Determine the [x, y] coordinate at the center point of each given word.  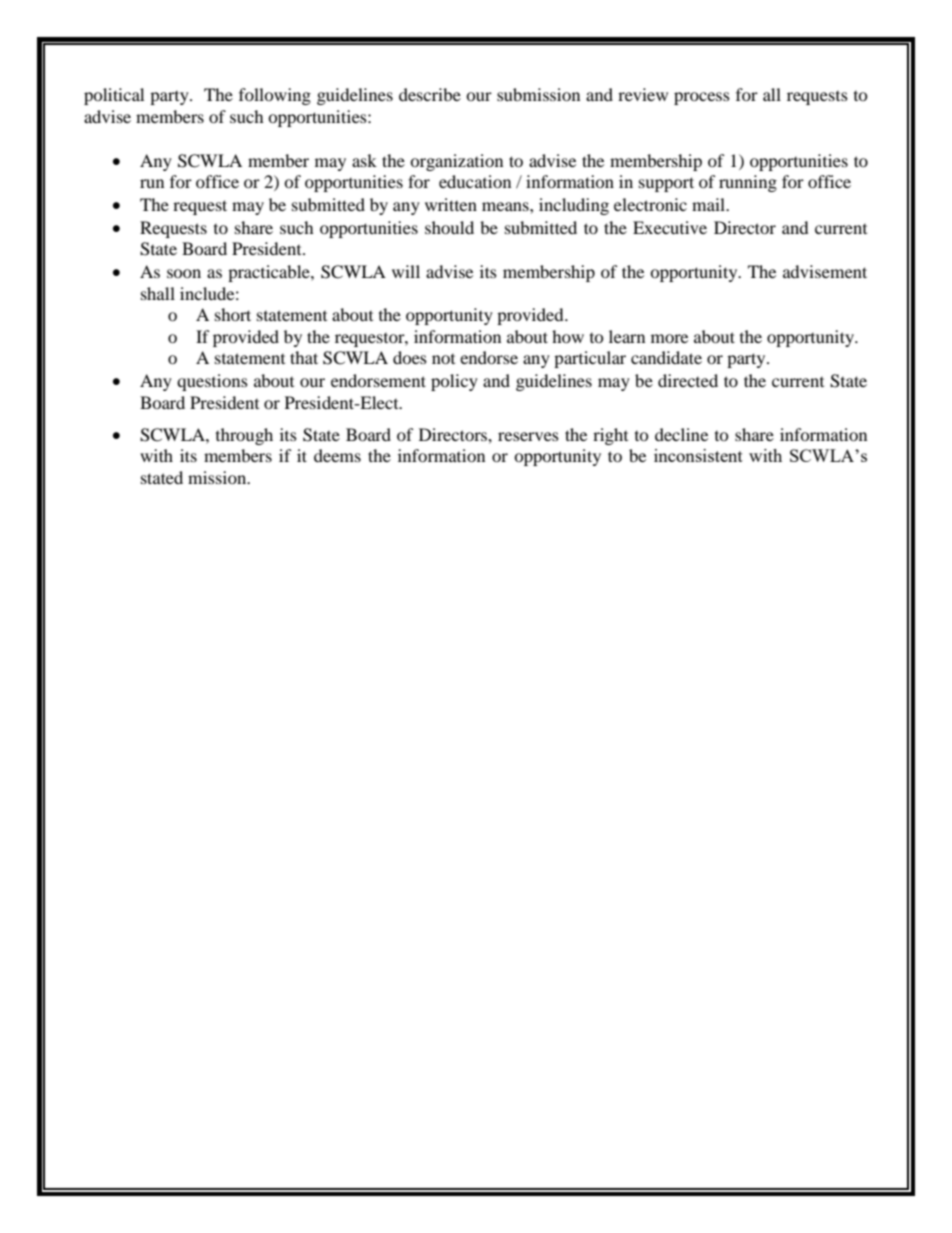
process [702, 98]
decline [681, 434]
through [244, 436]
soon [184, 273]
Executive [670, 227]
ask [364, 160]
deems [337, 455]
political [114, 96]
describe [430, 94]
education [475, 181]
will [406, 271]
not [443, 359]
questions [212, 382]
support [666, 184]
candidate [666, 357]
